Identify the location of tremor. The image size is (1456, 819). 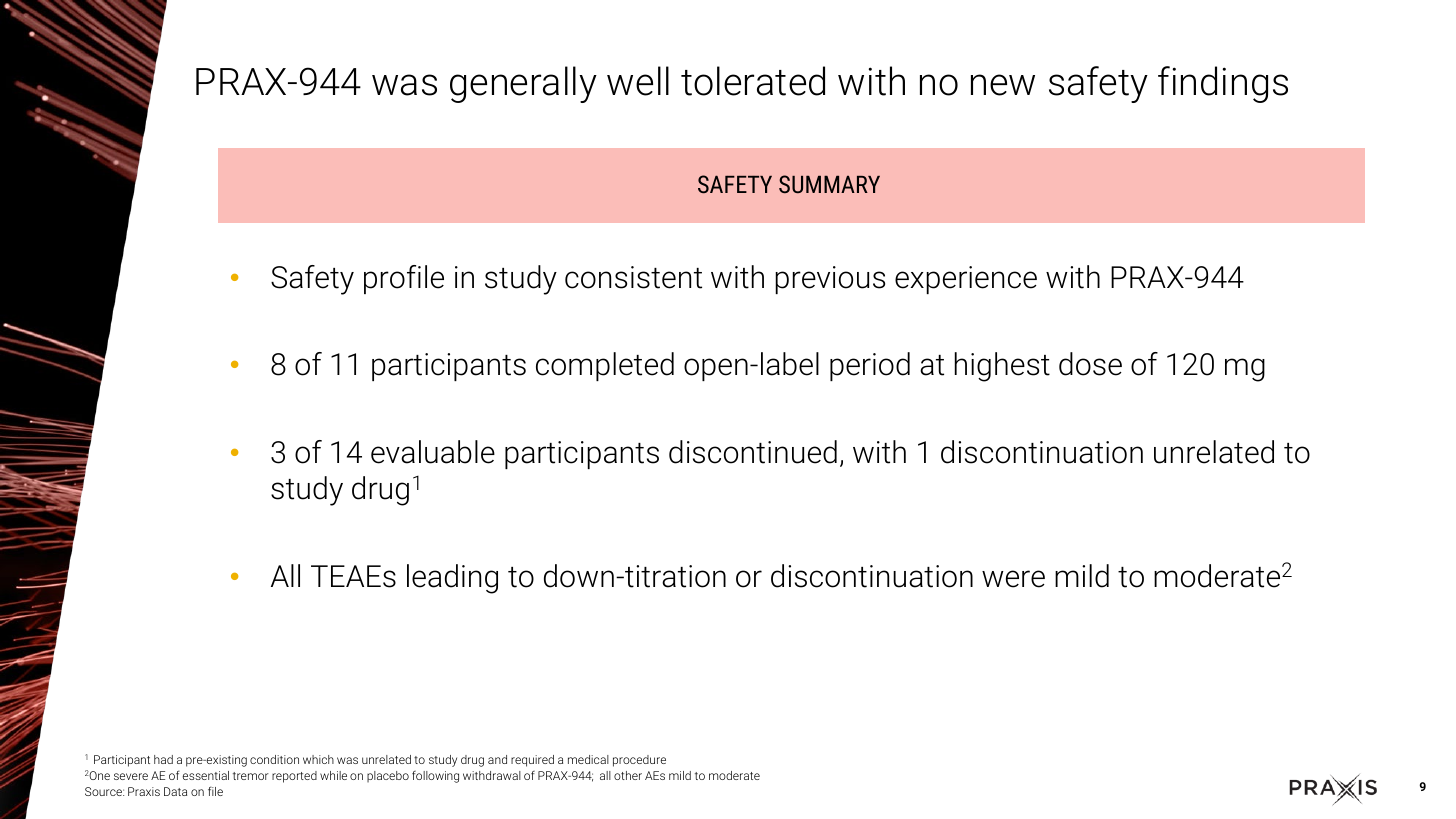
(251, 776).
